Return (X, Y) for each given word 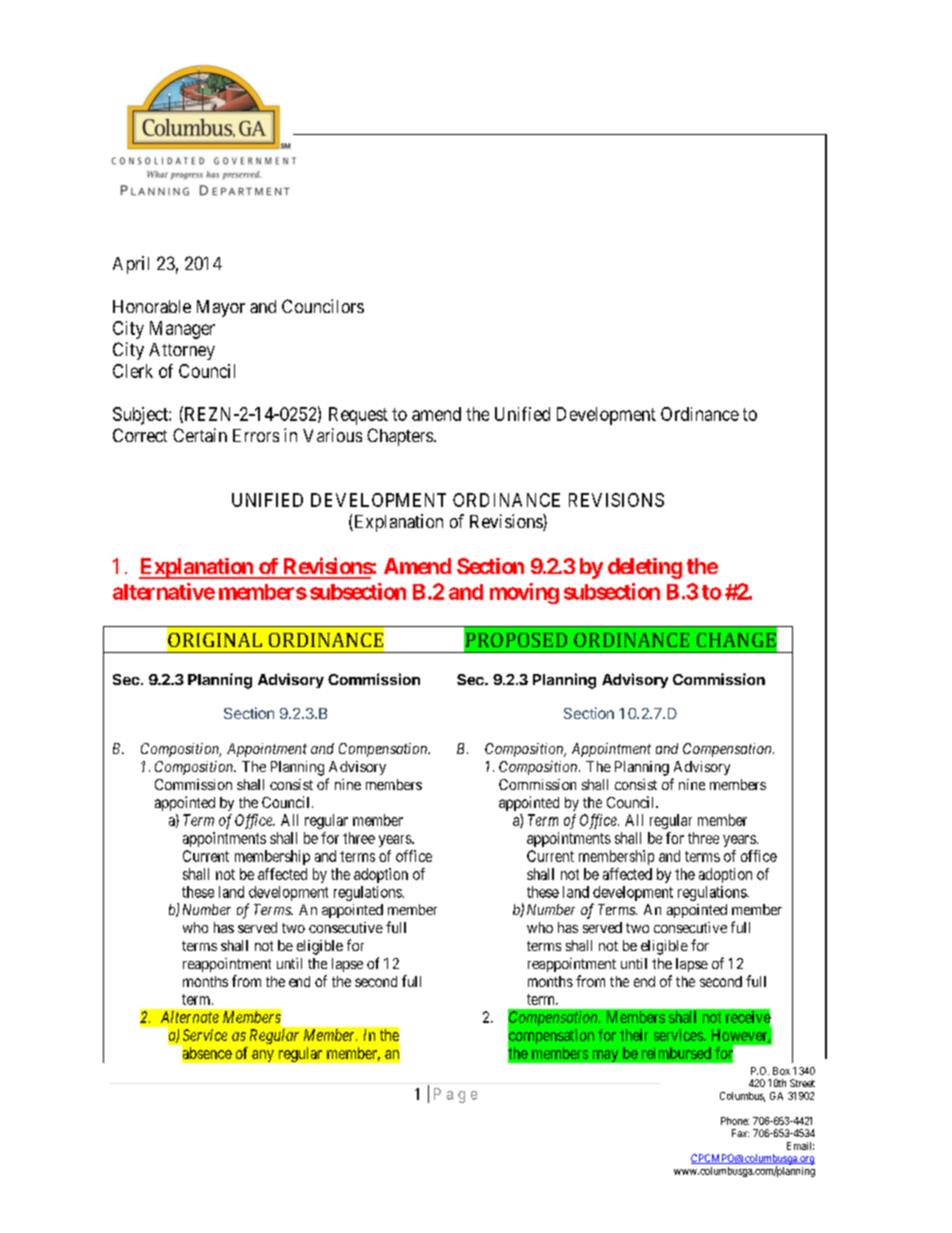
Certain (200, 435)
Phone (735, 1121)
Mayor (221, 308)
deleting (645, 568)
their (634, 1035)
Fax (740, 1133)
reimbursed (676, 1053)
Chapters (400, 437)
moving (524, 593)
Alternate (190, 1017)
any (263, 1056)
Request (358, 416)
